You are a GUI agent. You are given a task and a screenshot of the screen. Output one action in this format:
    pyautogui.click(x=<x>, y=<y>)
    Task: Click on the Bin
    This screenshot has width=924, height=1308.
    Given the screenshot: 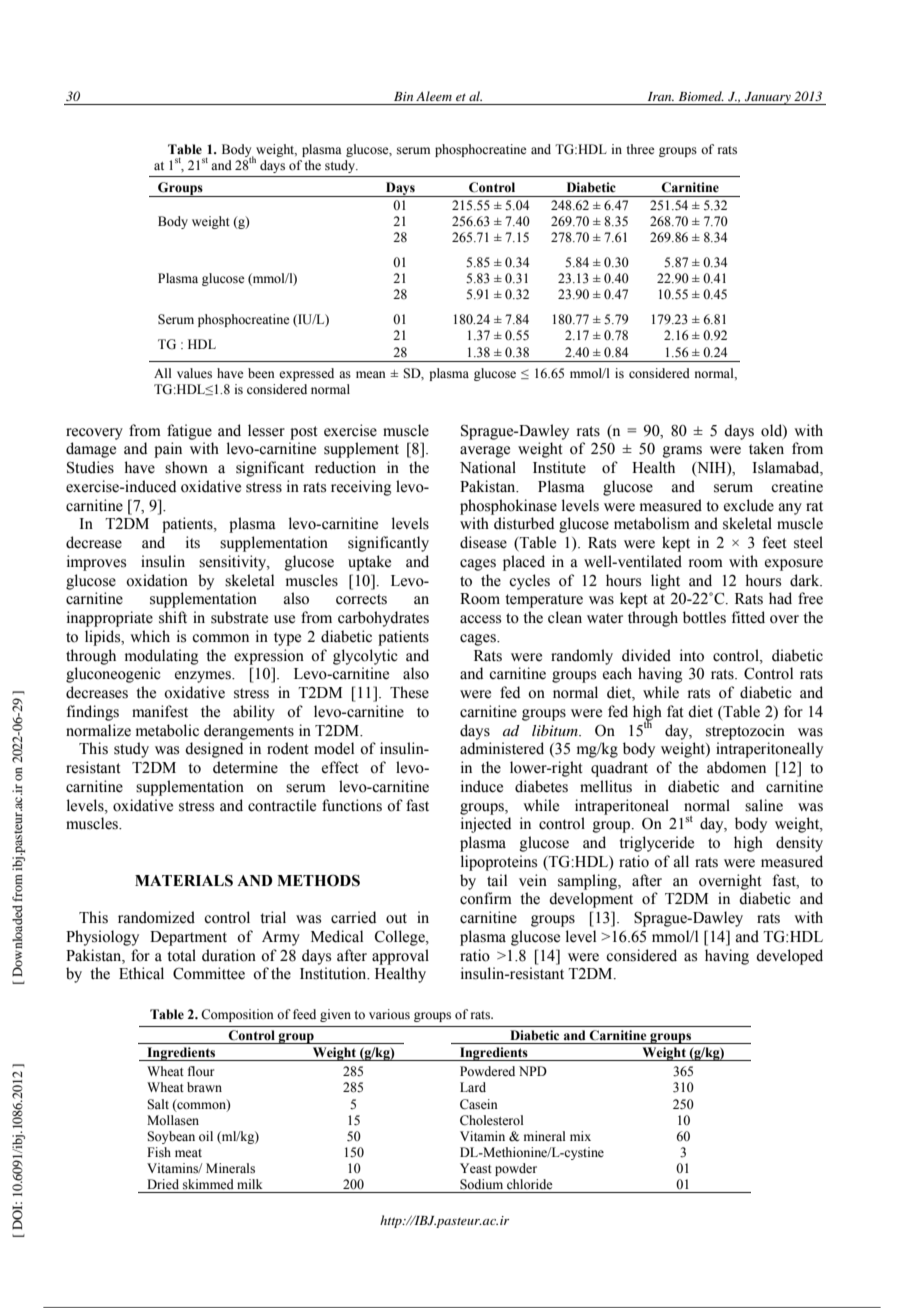 What is the action you would take?
    pyautogui.click(x=403, y=96)
